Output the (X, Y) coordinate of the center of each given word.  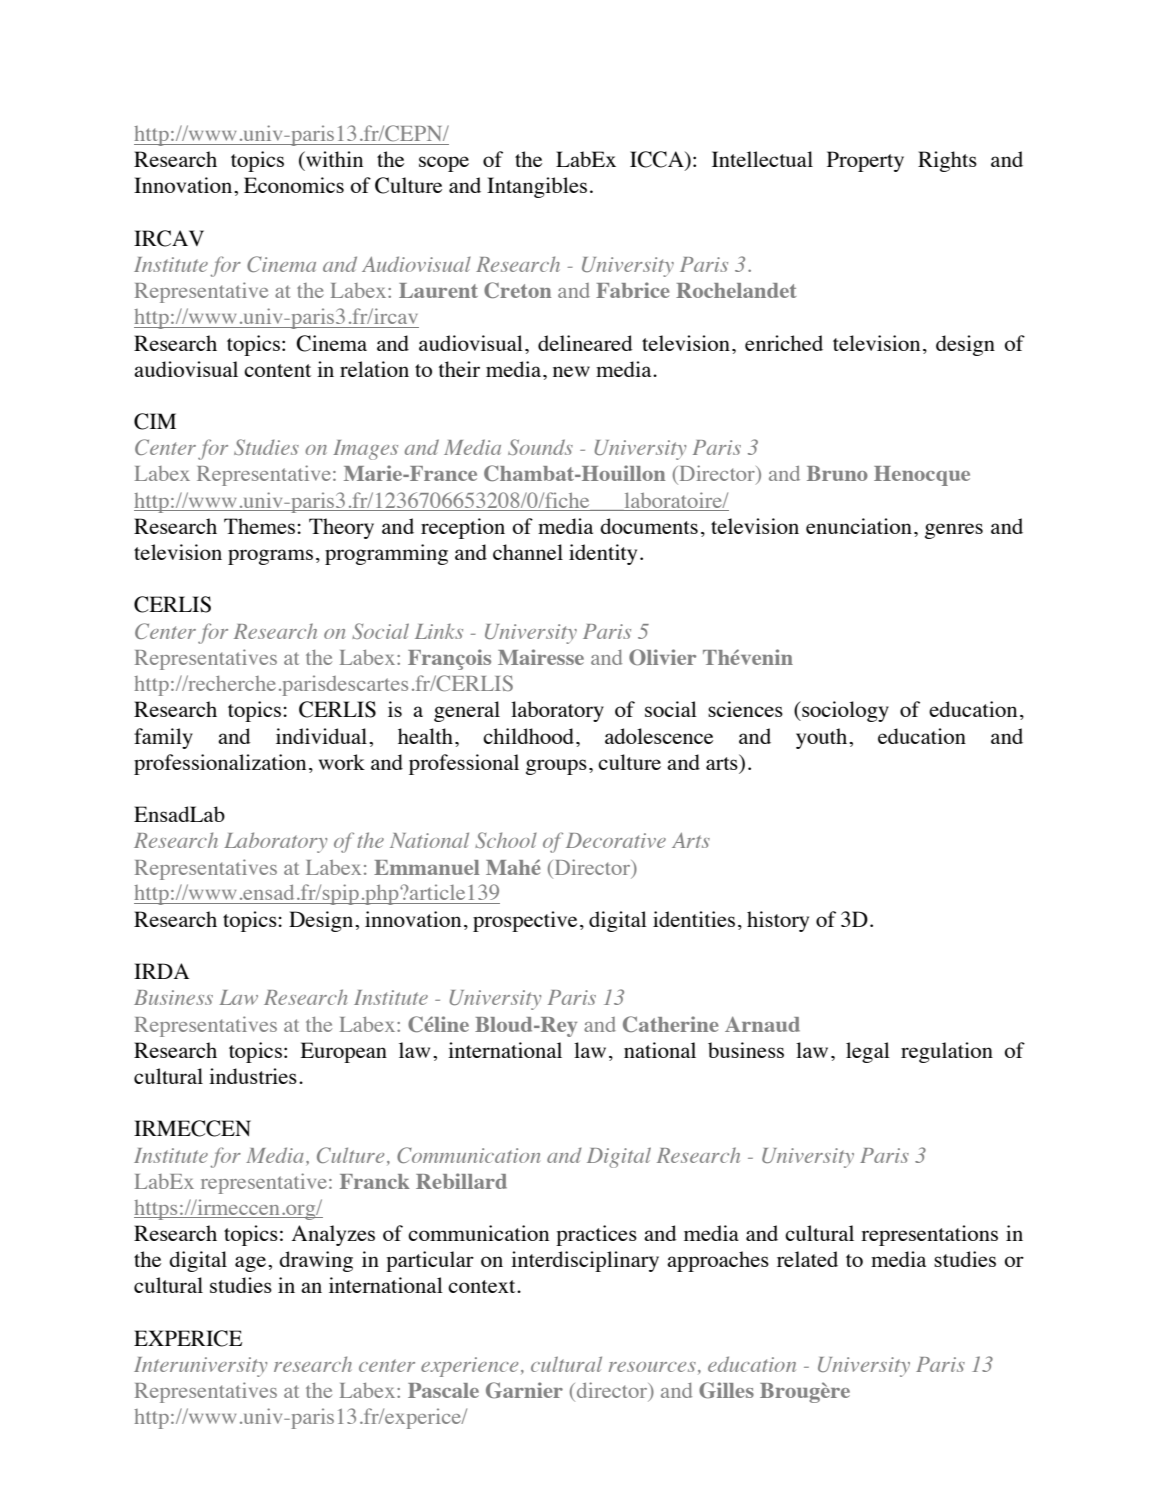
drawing (316, 1261)
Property (865, 161)
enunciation (859, 526)
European (343, 1052)
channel (528, 552)
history (778, 921)
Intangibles (537, 187)
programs (270, 557)
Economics (294, 185)
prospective (525, 921)
